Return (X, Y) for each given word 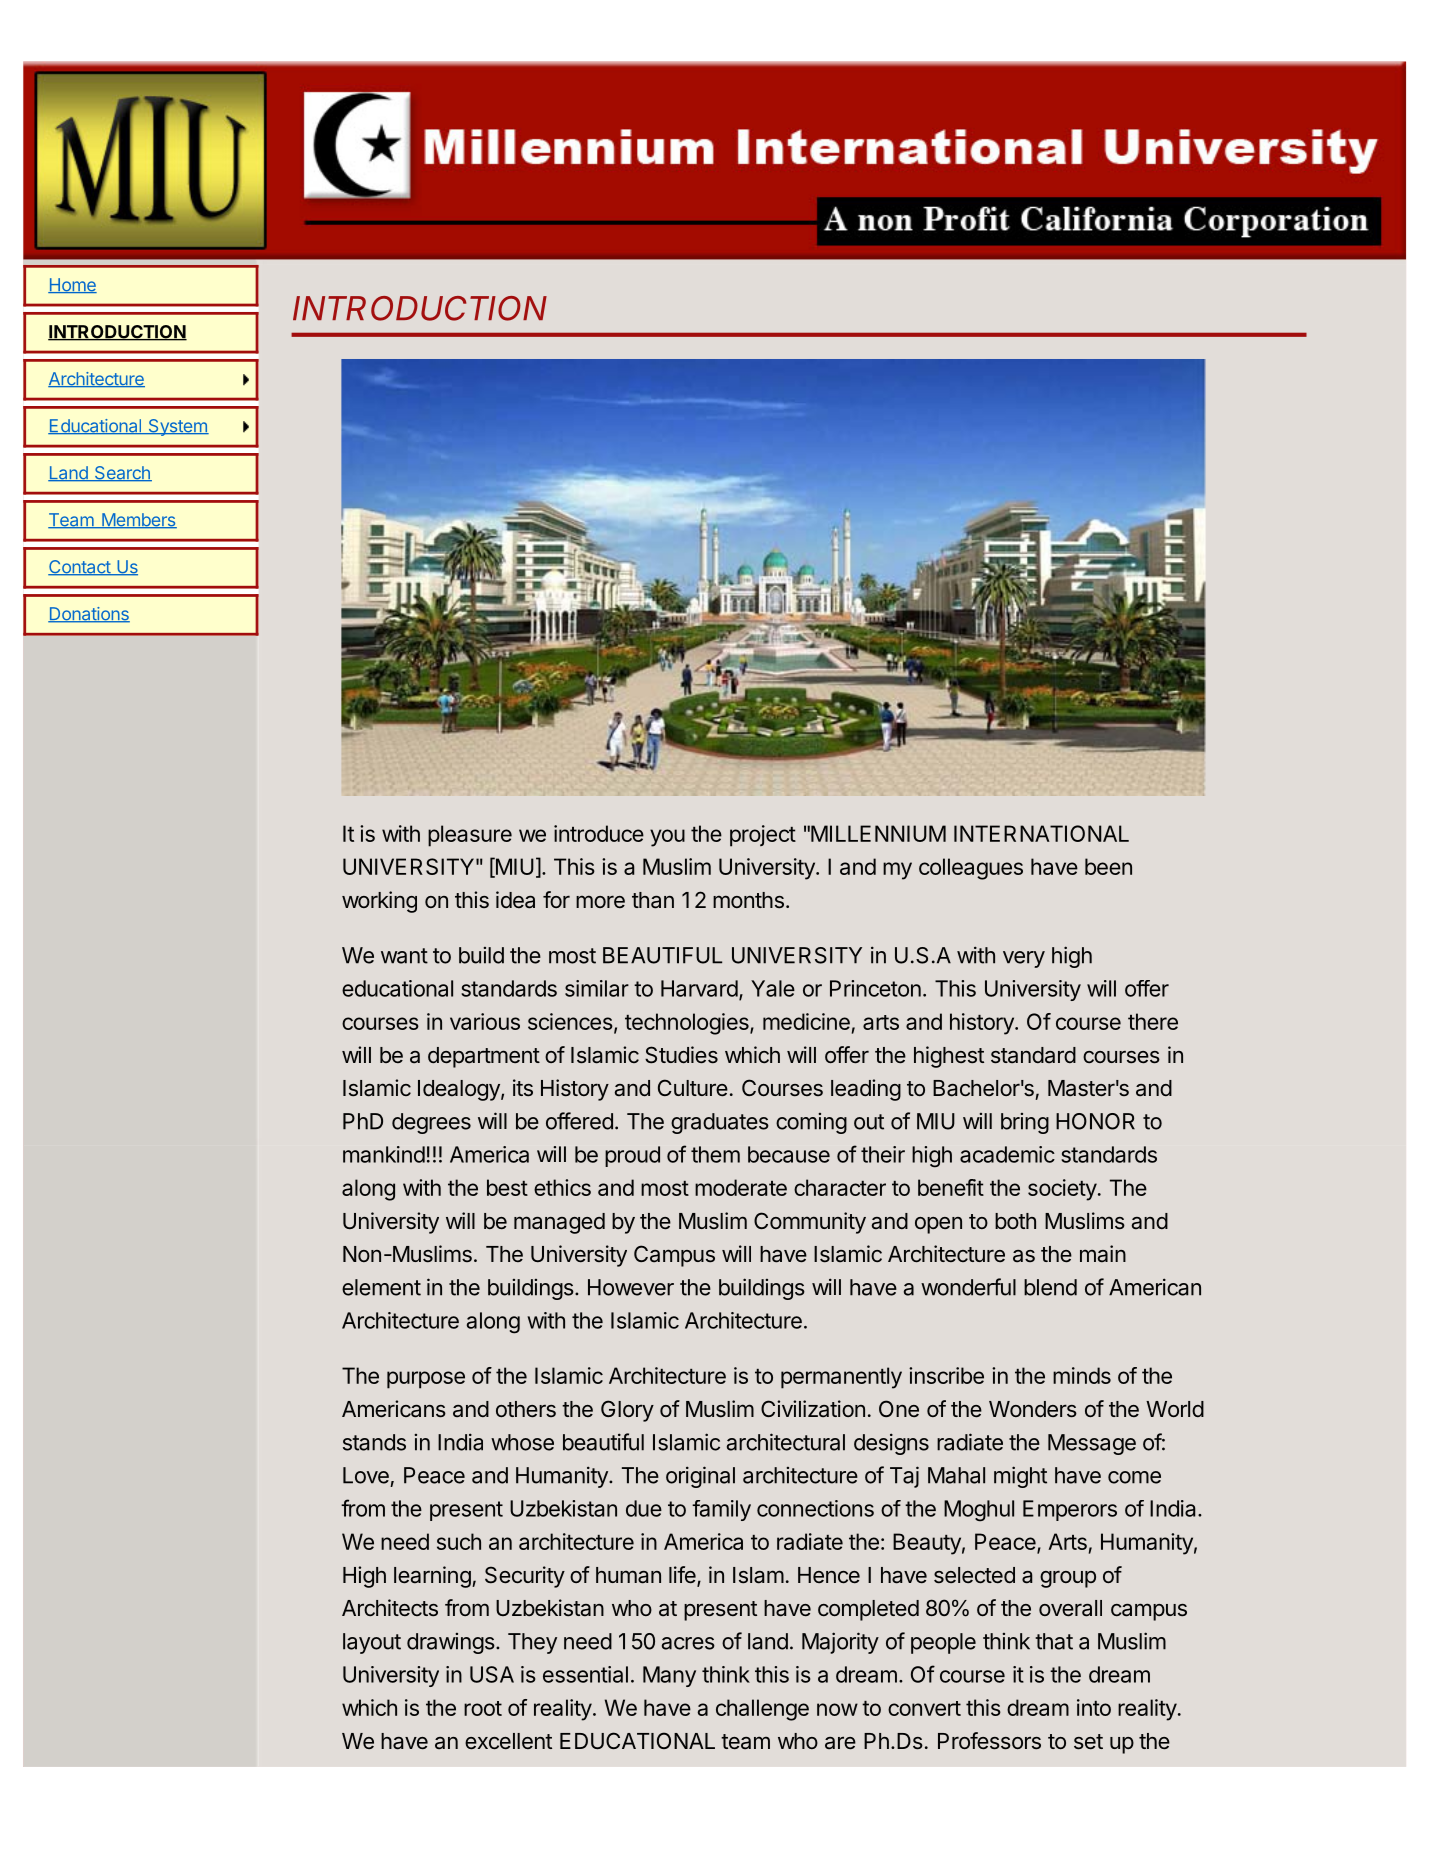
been (1108, 866)
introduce (599, 833)
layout (372, 1643)
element (381, 1287)
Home (72, 285)
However (631, 1287)
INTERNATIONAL (1041, 833)
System (177, 427)
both (1015, 1221)
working (379, 902)
